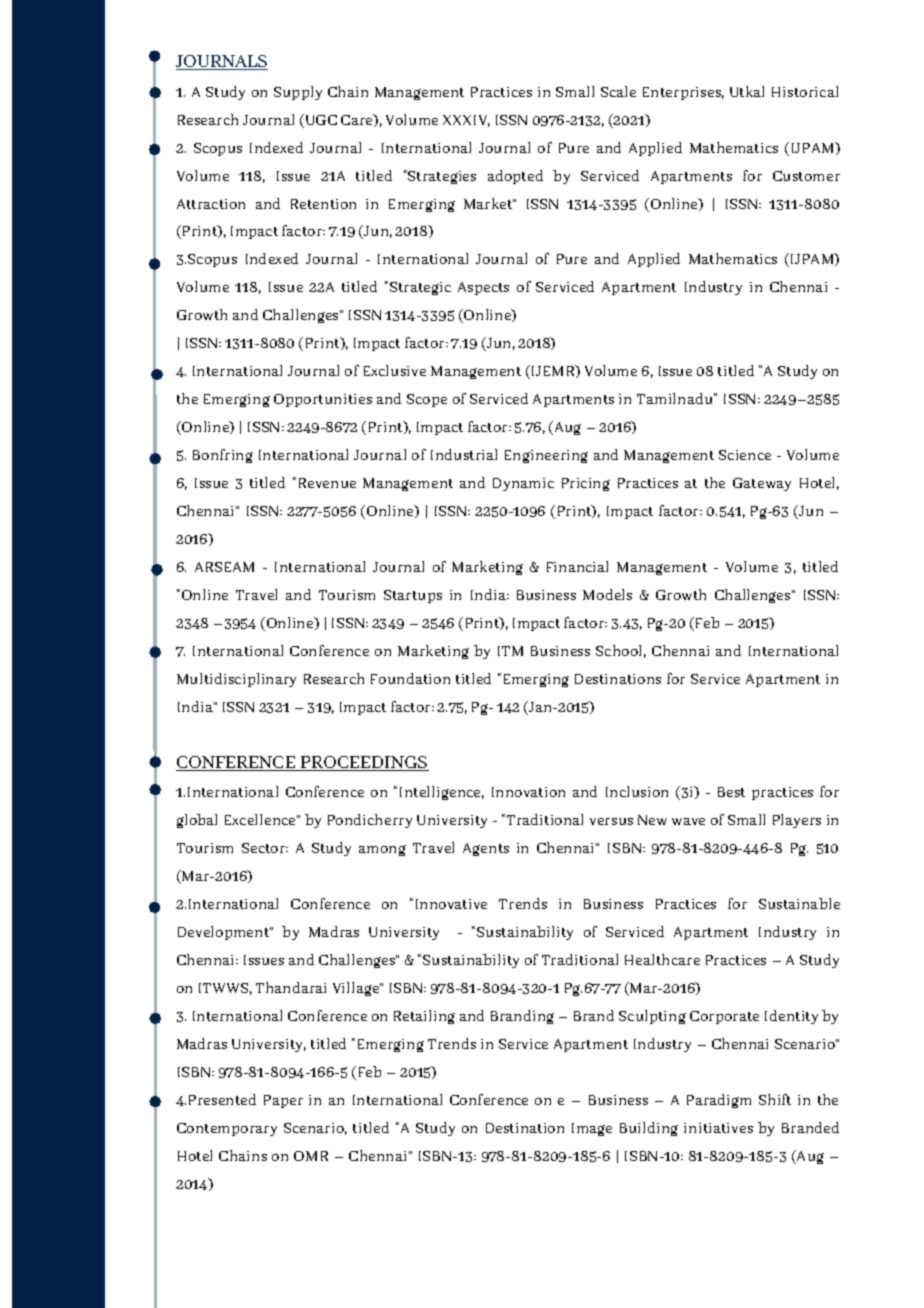 This screenshot has height=1308, width=924. I want to click on Paper, so click(283, 1101).
